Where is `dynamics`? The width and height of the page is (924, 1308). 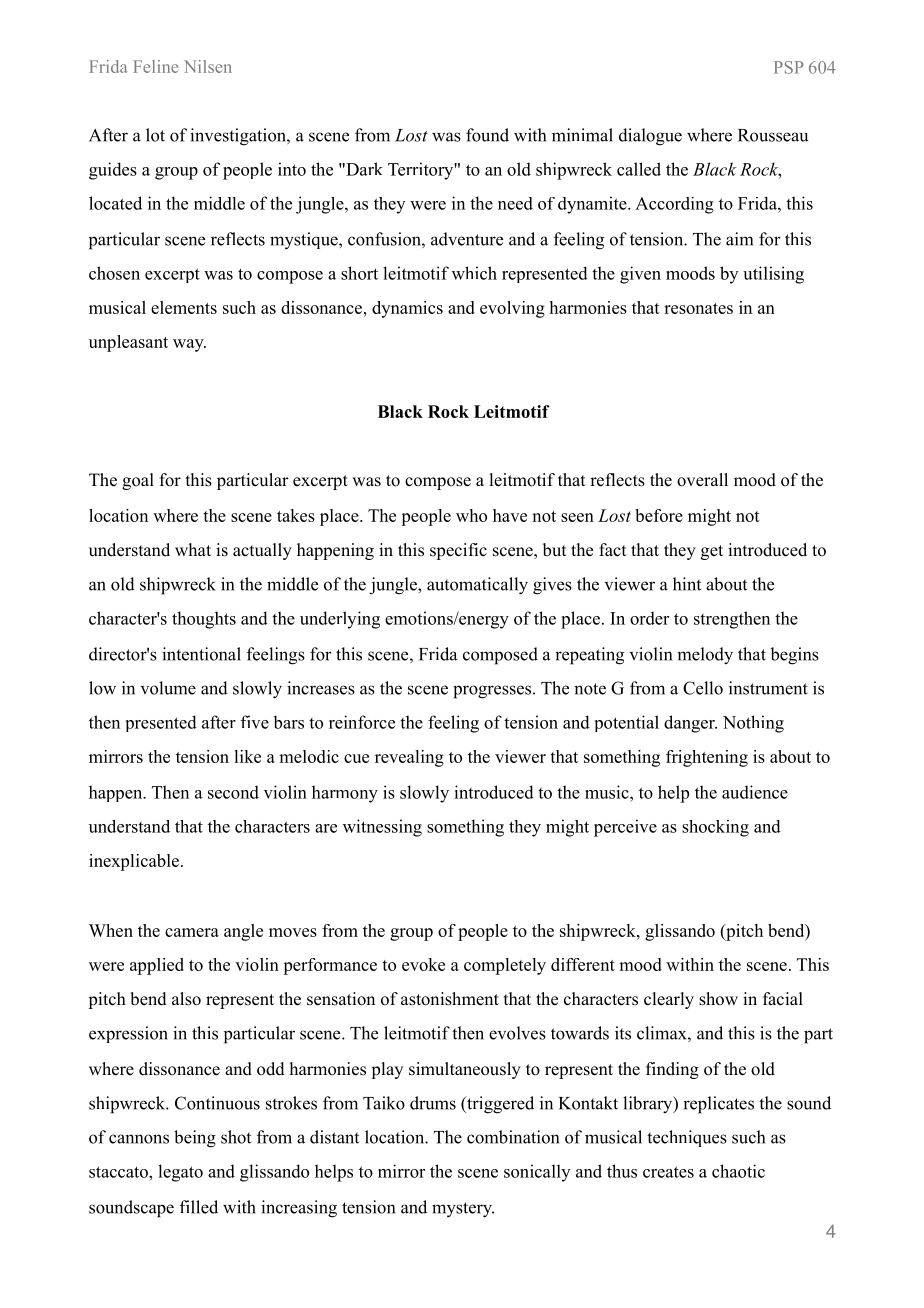
dynamics is located at coordinates (407, 309).
